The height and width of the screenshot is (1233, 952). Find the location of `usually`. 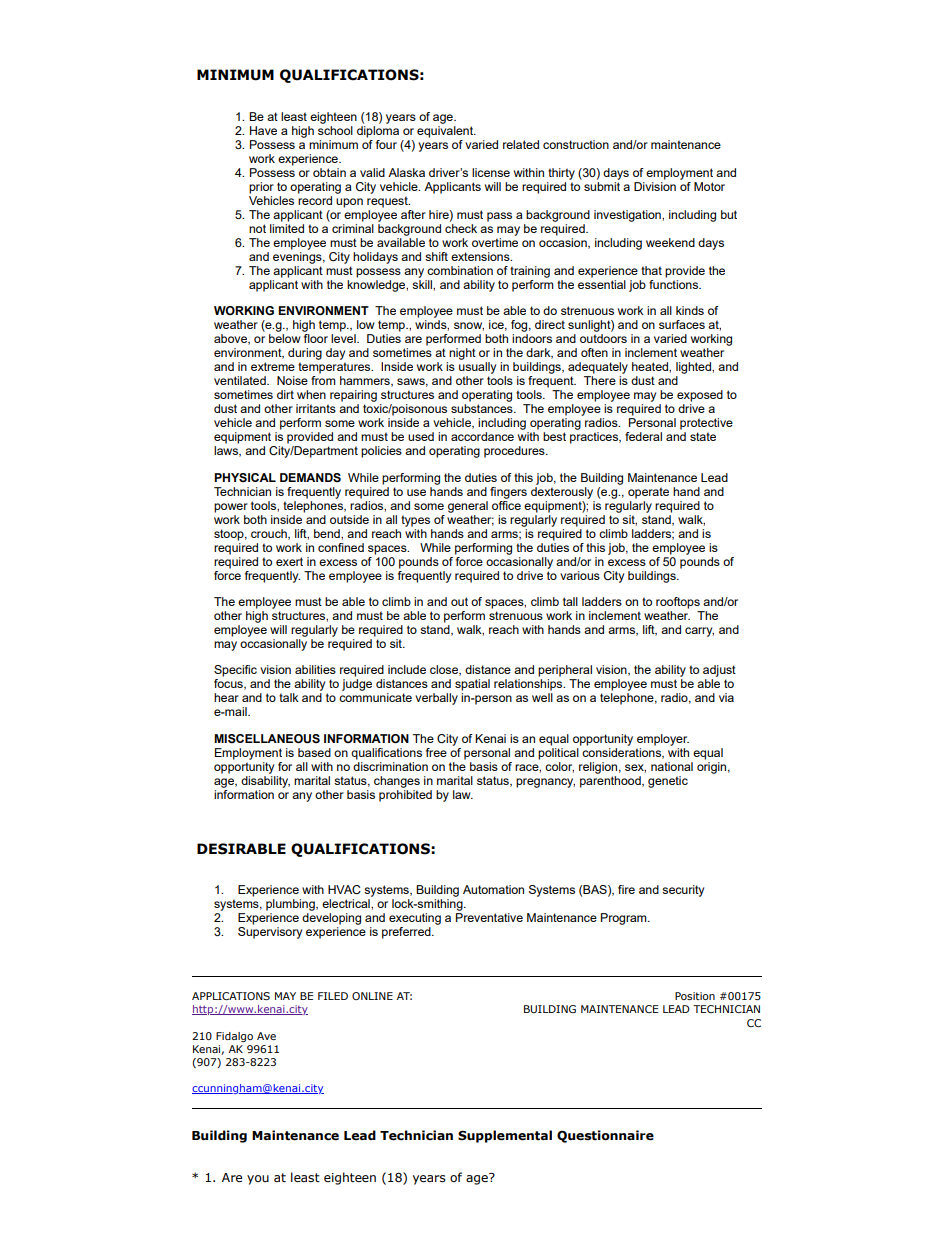

usually is located at coordinates (477, 368).
